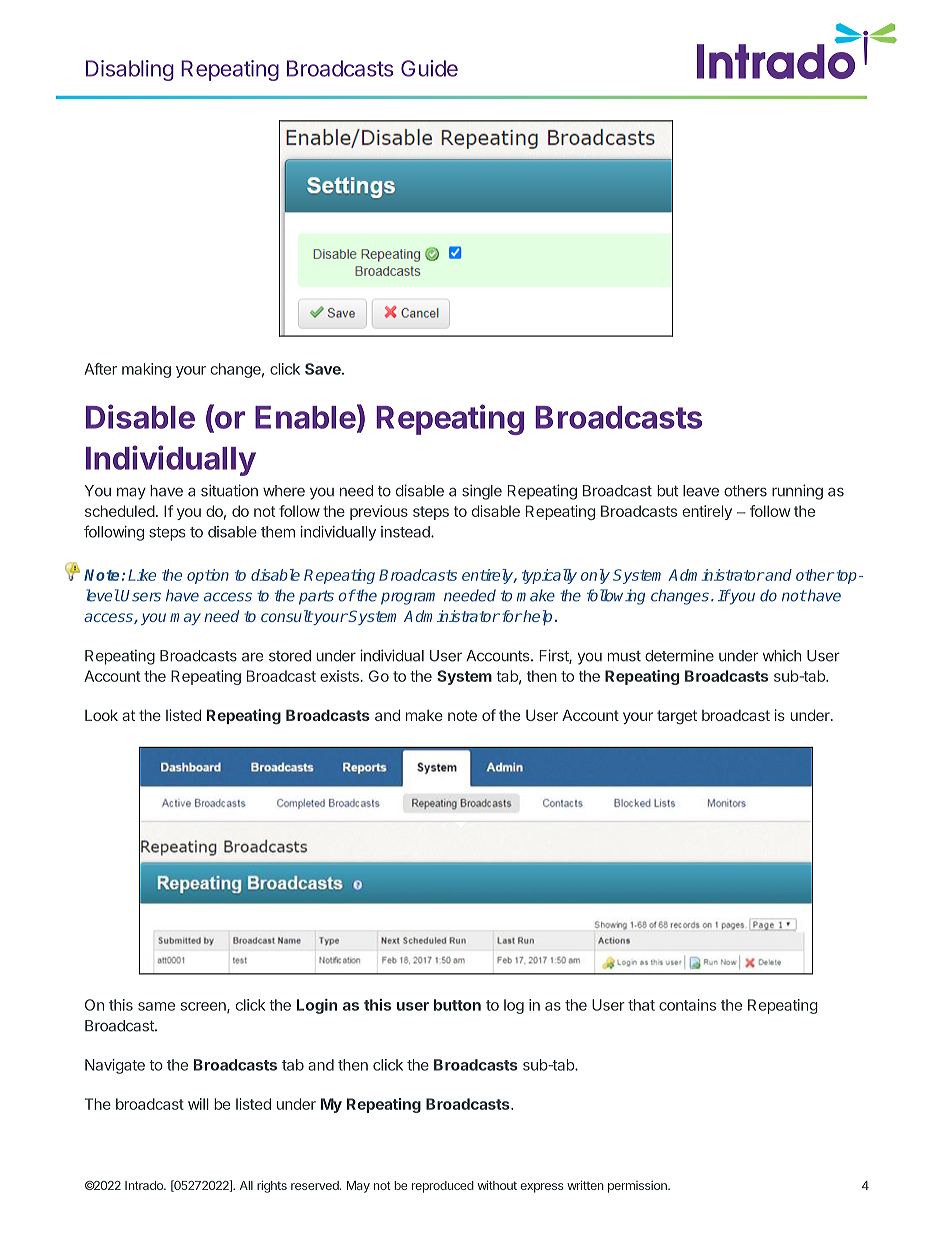 This screenshot has width=952, height=1233. Describe the element at coordinates (208, 576) in the screenshot. I see `option` at that location.
